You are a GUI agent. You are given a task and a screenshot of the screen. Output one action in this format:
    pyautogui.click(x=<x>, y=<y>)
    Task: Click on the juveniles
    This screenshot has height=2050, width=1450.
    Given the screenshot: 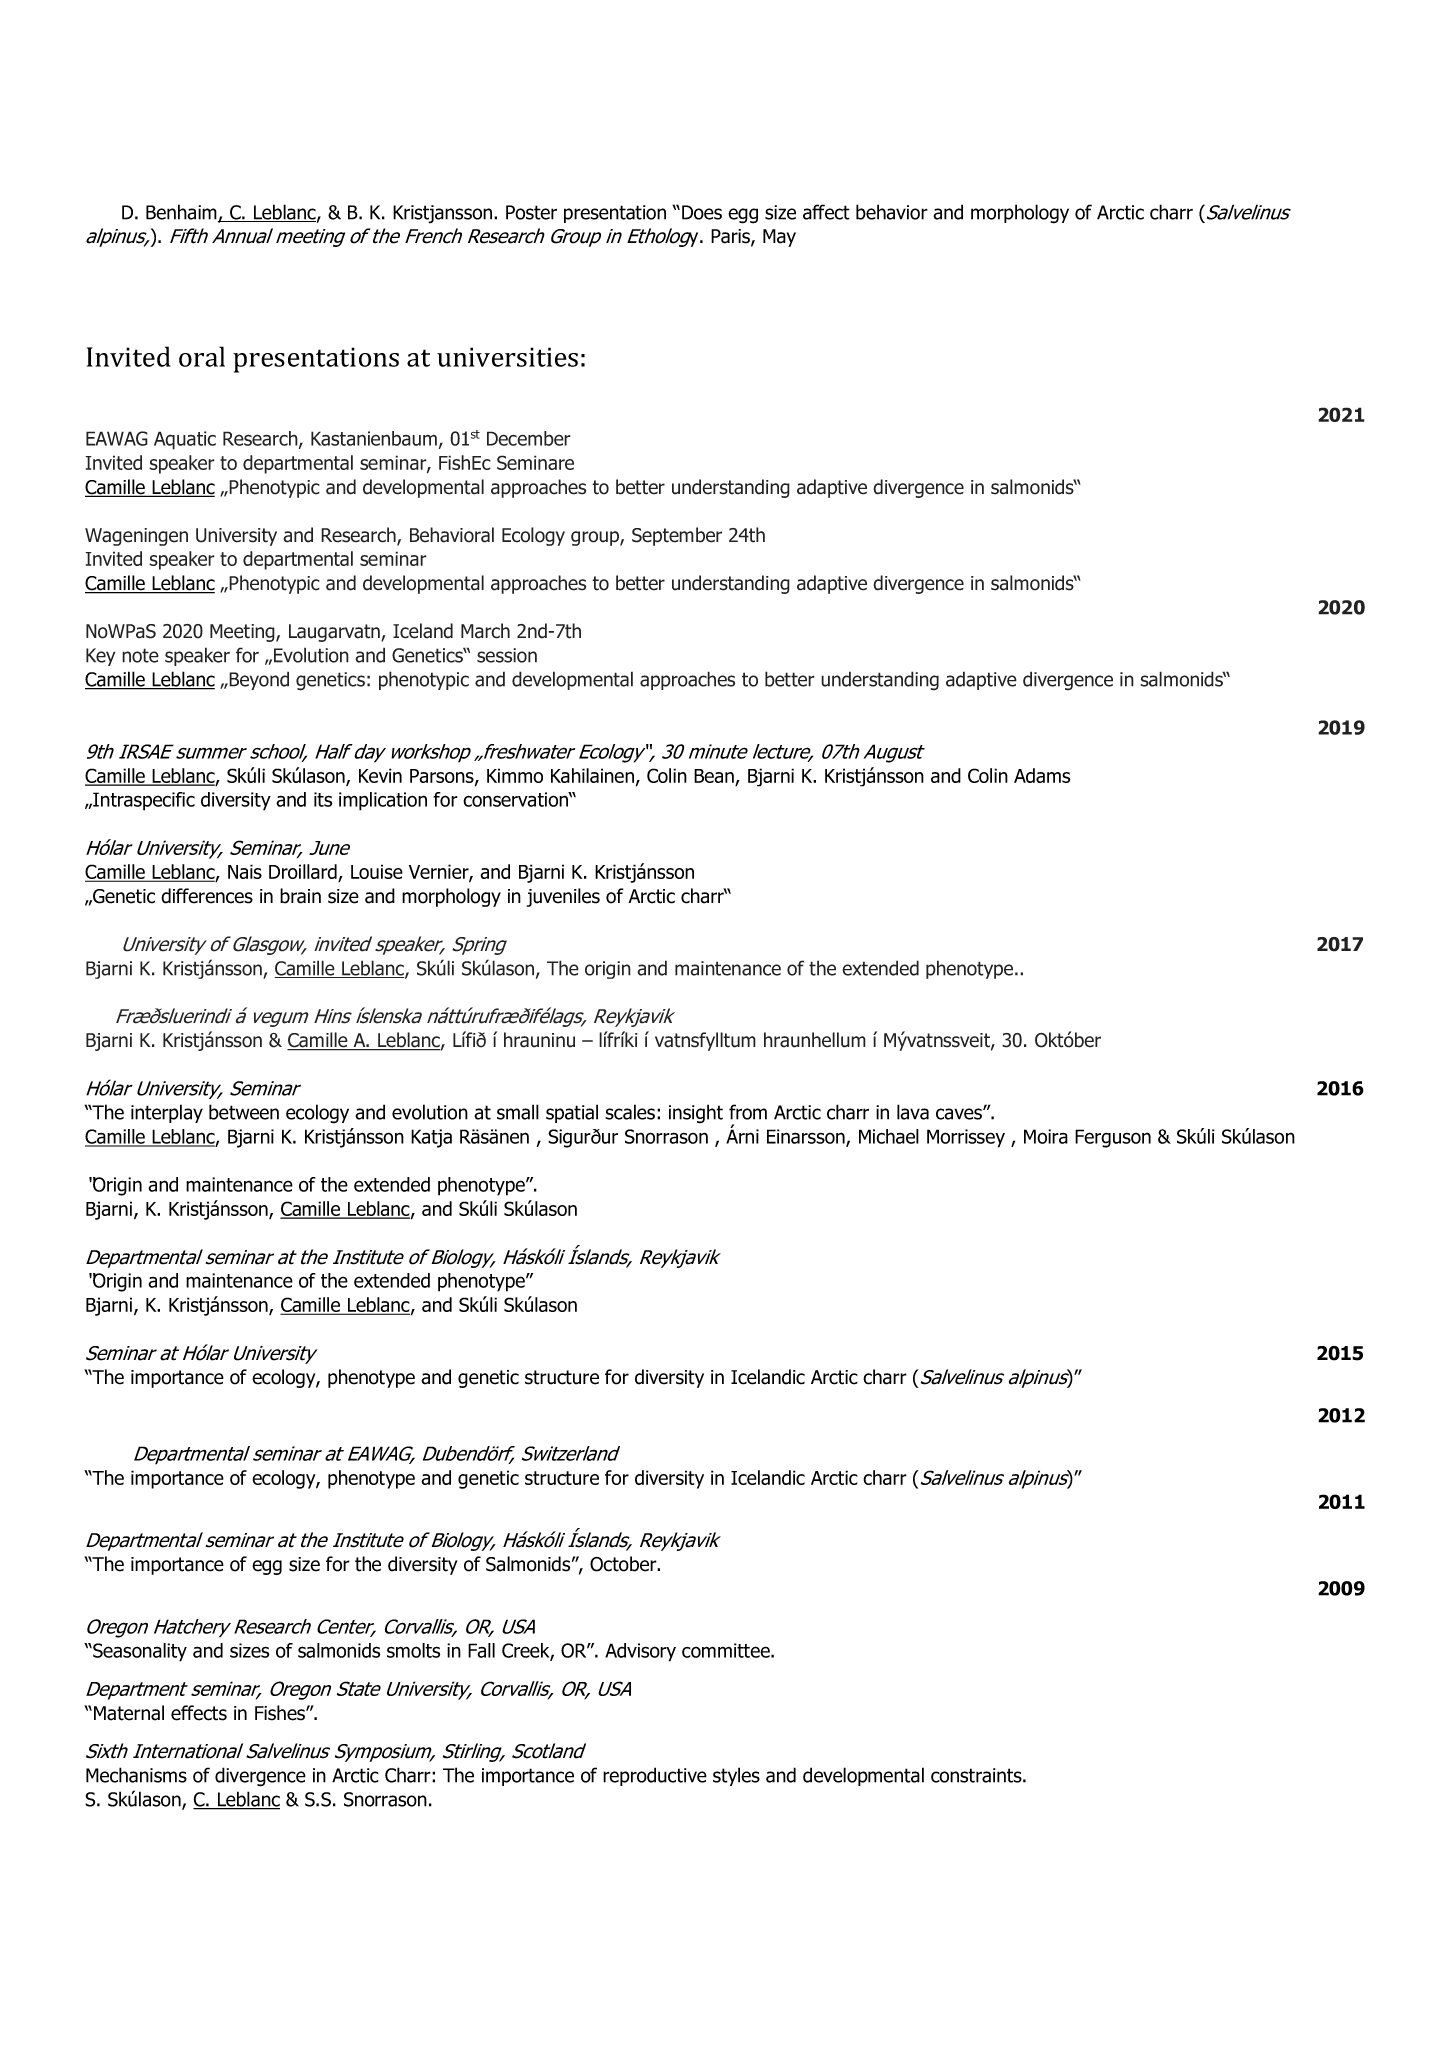 What is the action you would take?
    pyautogui.click(x=563, y=897)
